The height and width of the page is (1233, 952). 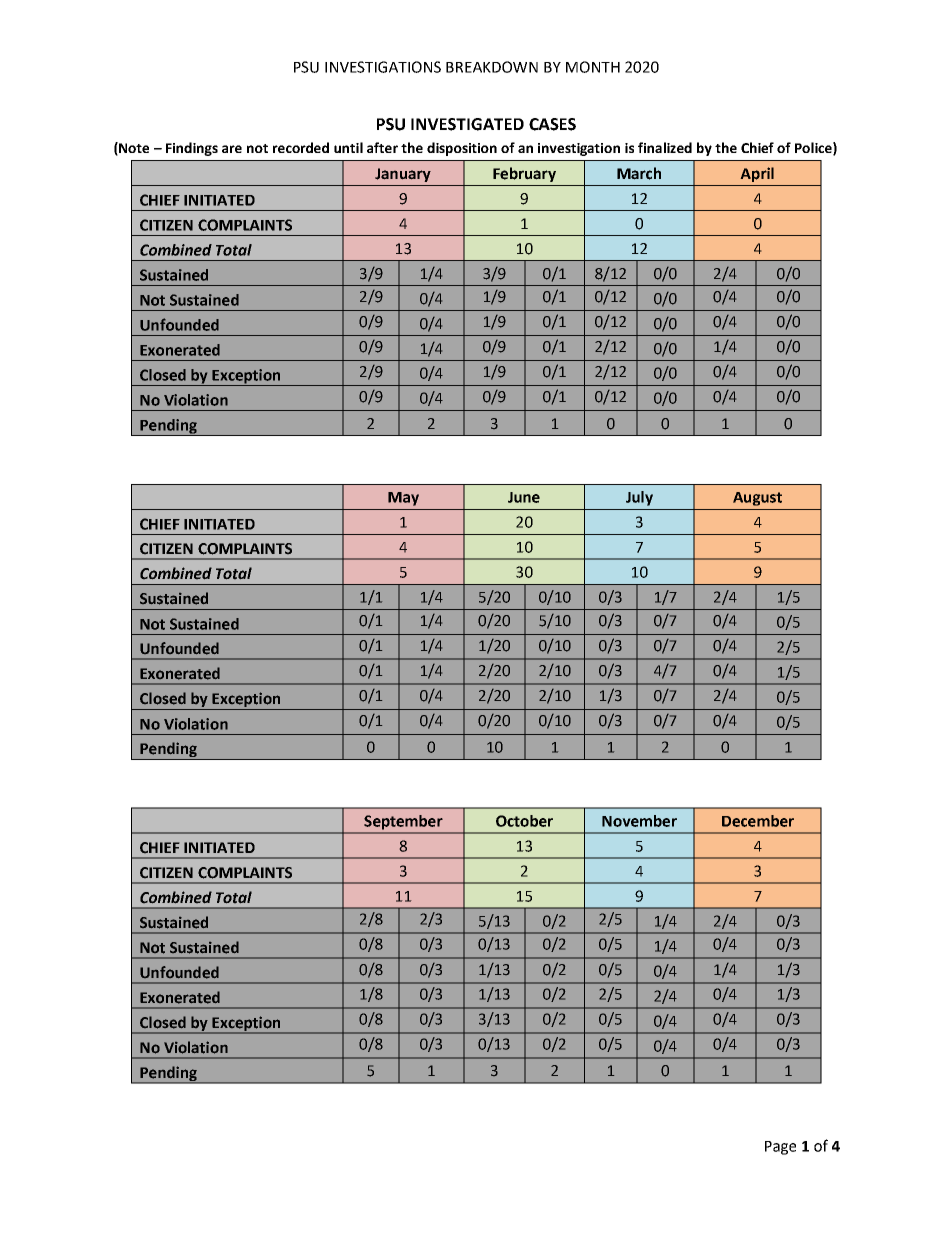 I want to click on August, so click(x=757, y=499).
